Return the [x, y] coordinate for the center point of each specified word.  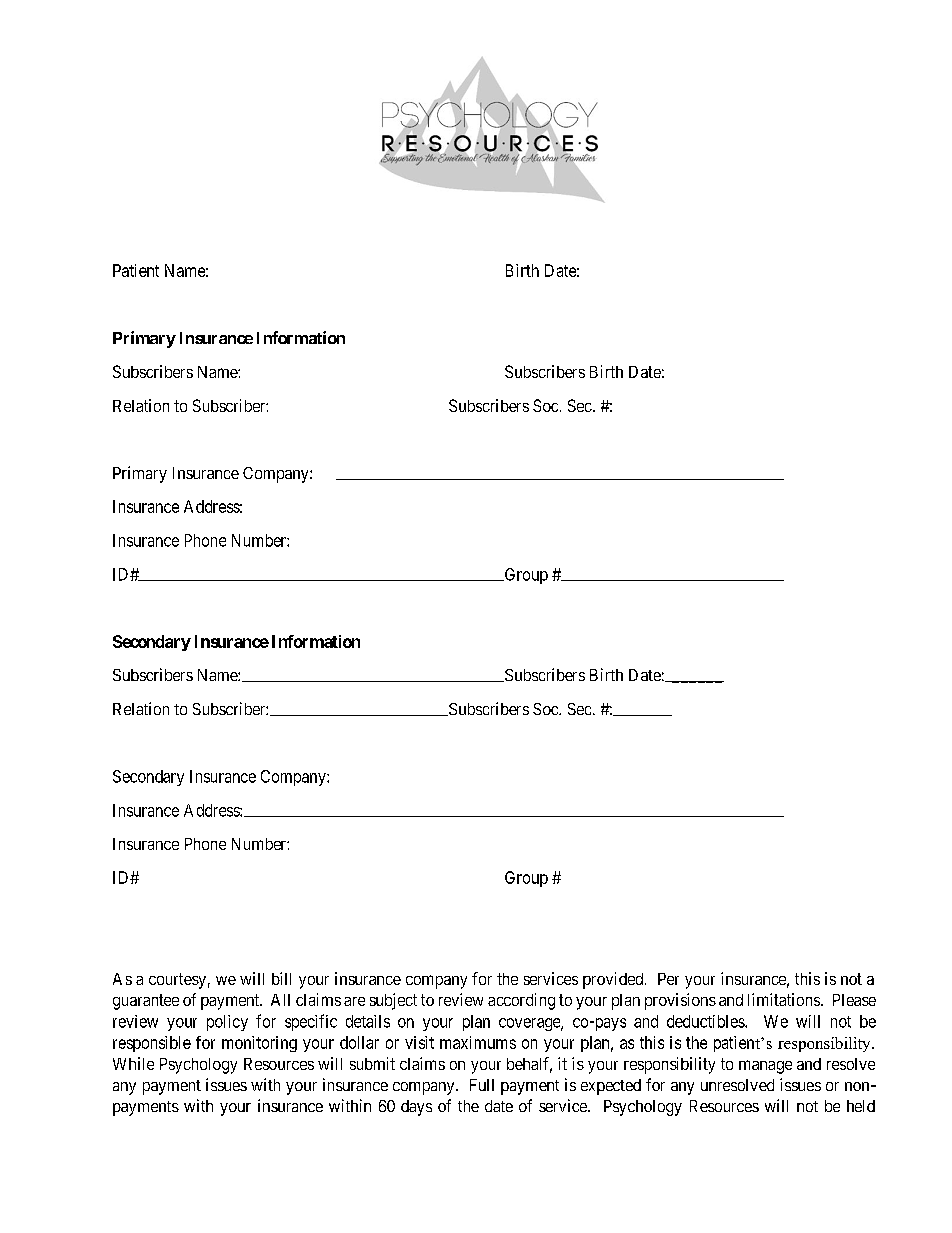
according [521, 1001]
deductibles [706, 1021]
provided [614, 980]
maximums [478, 1042]
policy [227, 1023]
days [416, 1108]
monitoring [259, 1044]
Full [482, 1085]
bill [281, 978]
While [133, 1063]
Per [668, 979]
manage [765, 1067]
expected [611, 1087]
